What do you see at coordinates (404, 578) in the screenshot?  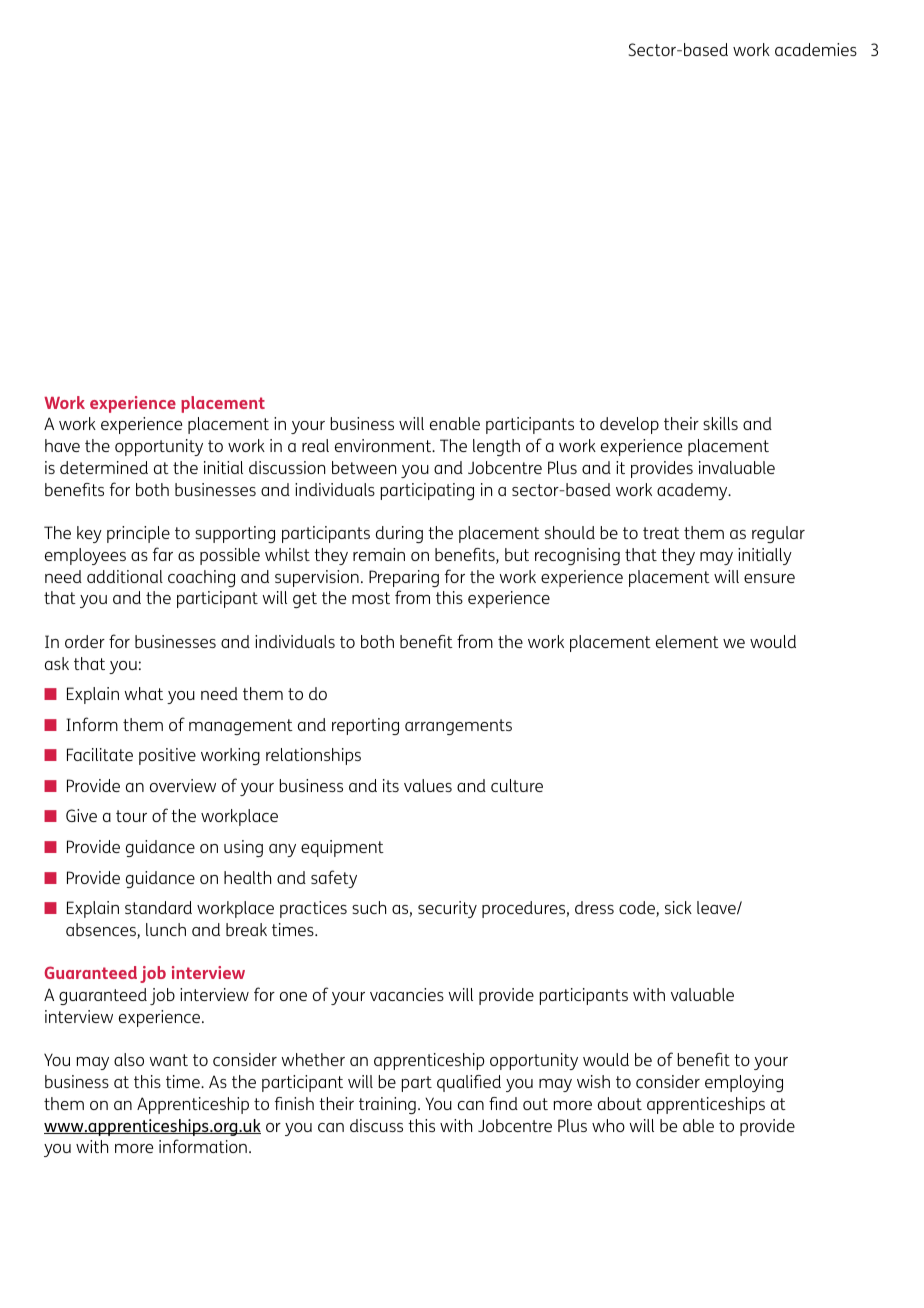 I see `Preparing` at bounding box center [404, 578].
